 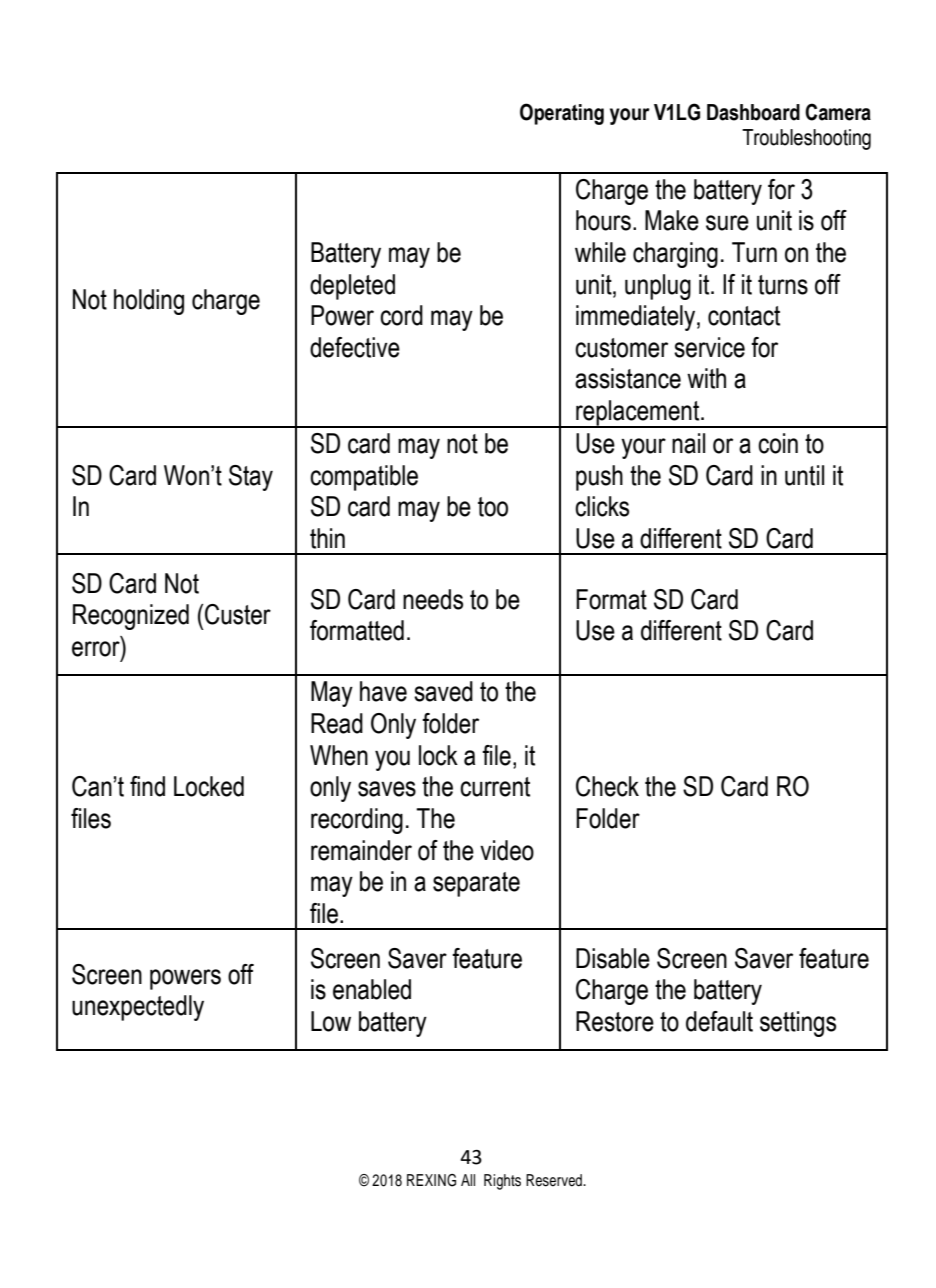 I want to click on holding, so click(x=149, y=302).
